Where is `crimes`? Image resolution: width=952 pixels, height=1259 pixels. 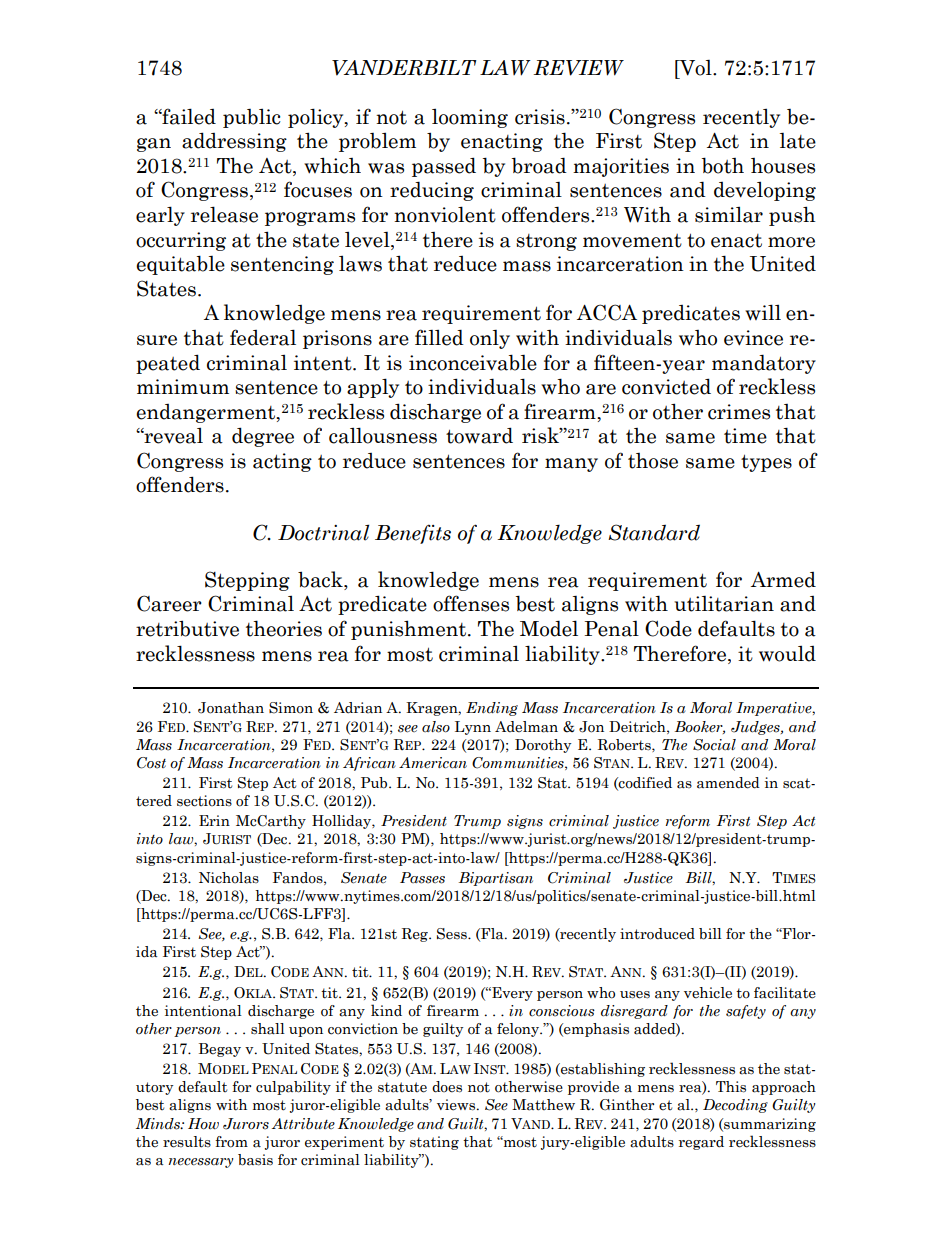
crimes is located at coordinates (739, 412).
